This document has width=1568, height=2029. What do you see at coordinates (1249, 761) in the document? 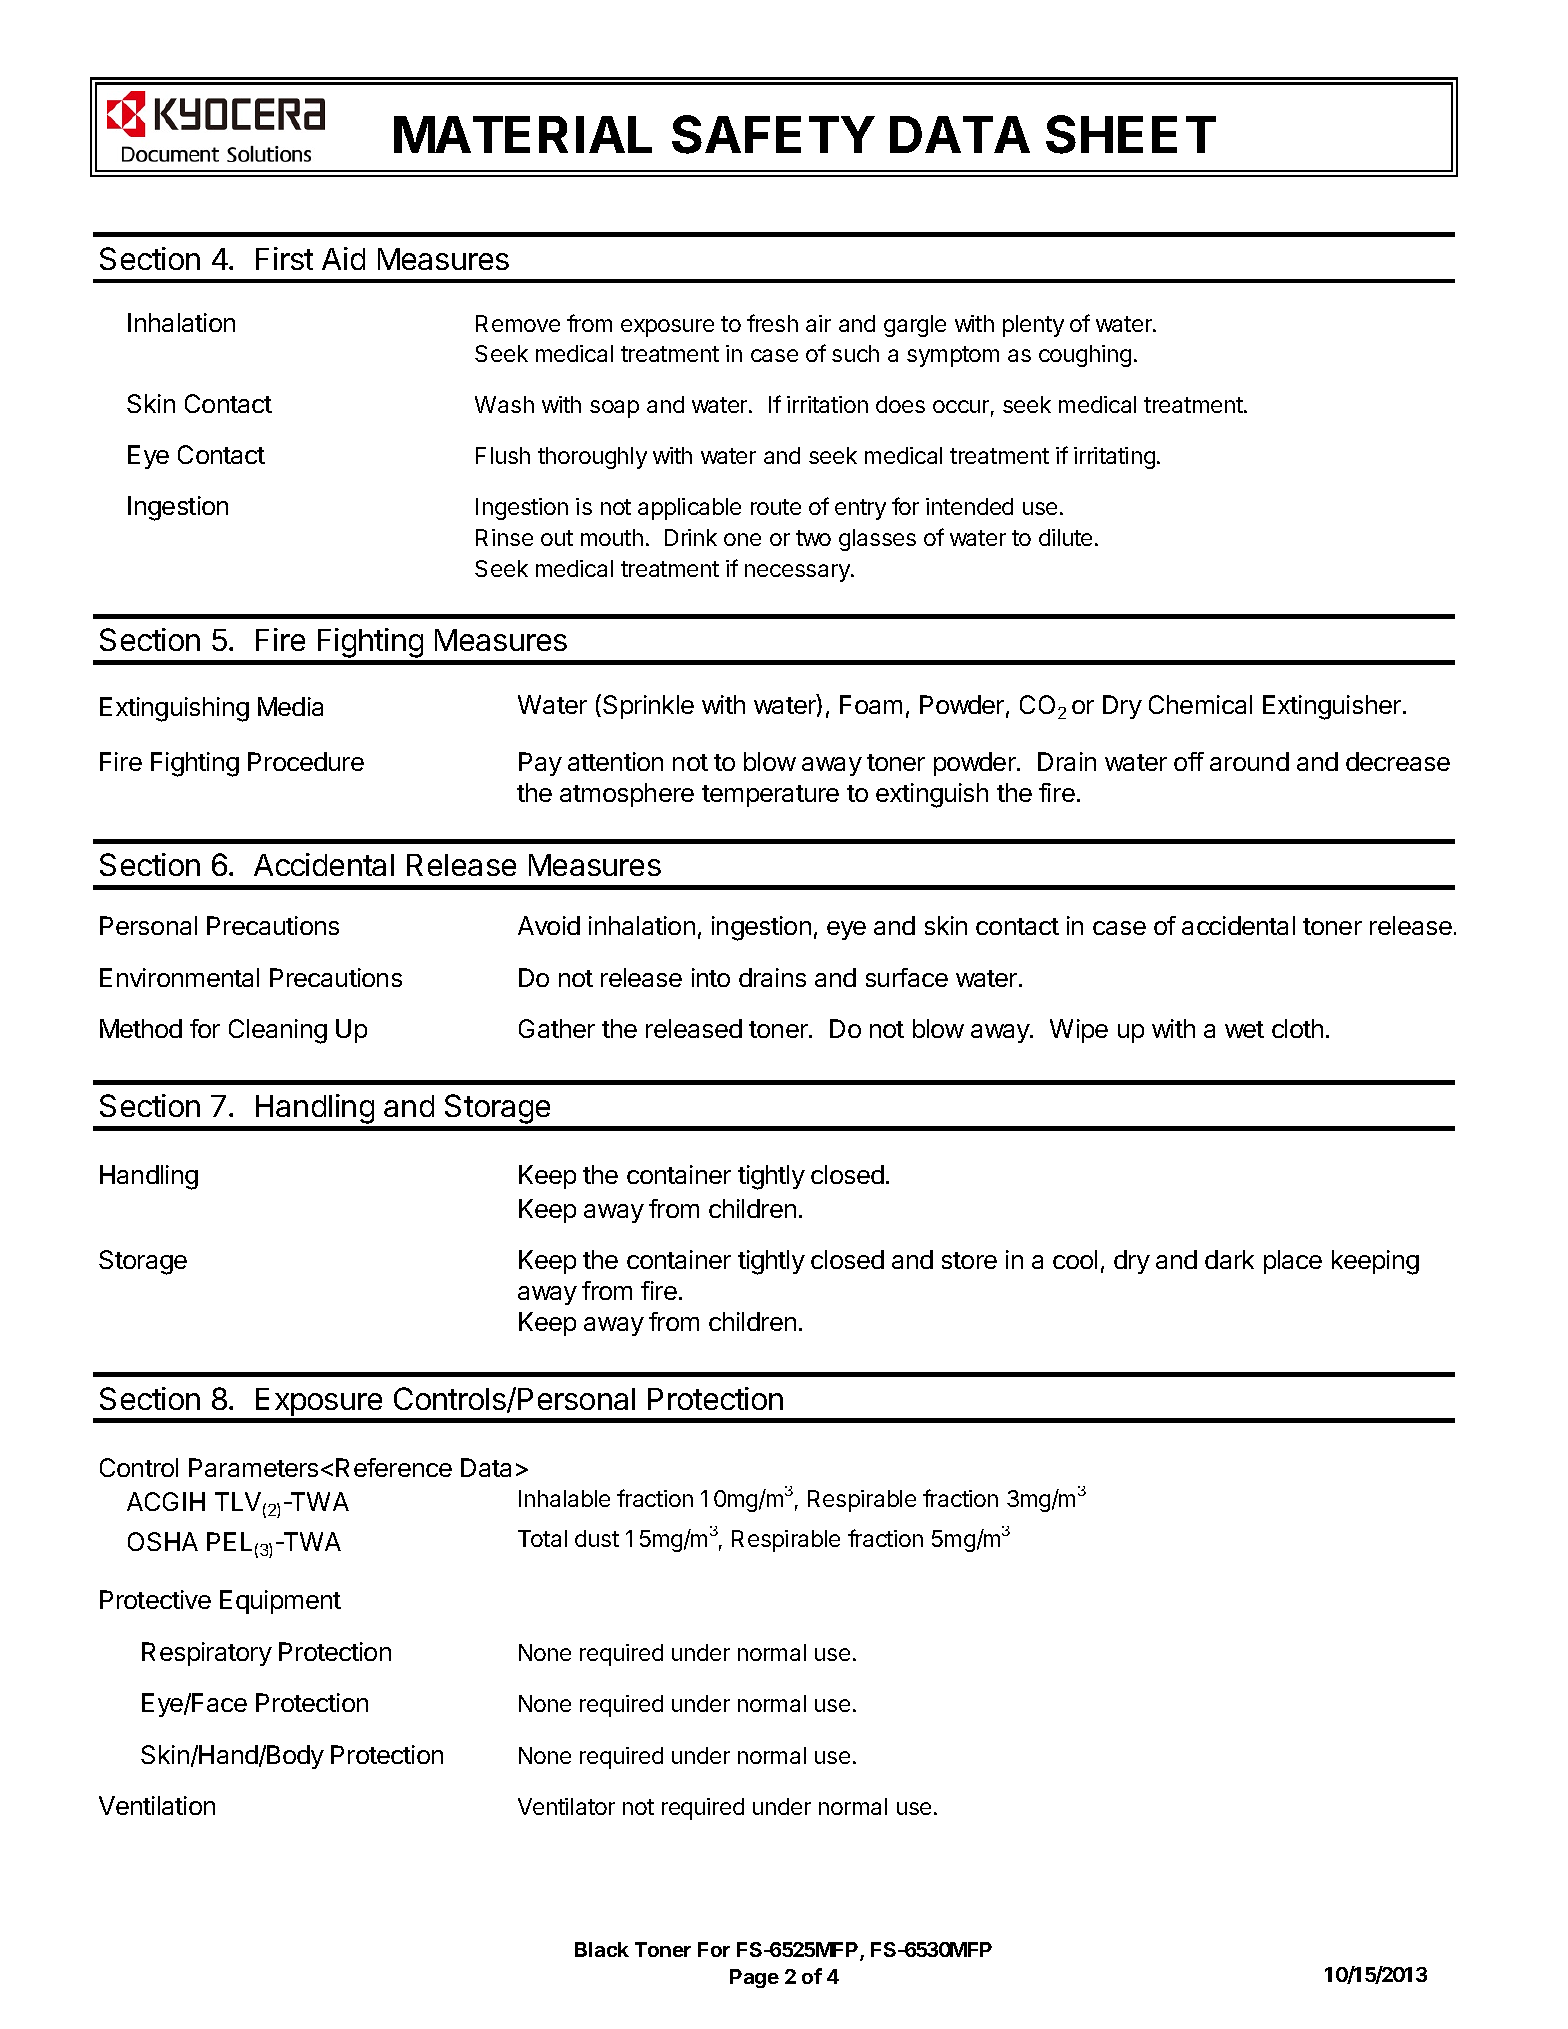
I see `around` at bounding box center [1249, 761].
